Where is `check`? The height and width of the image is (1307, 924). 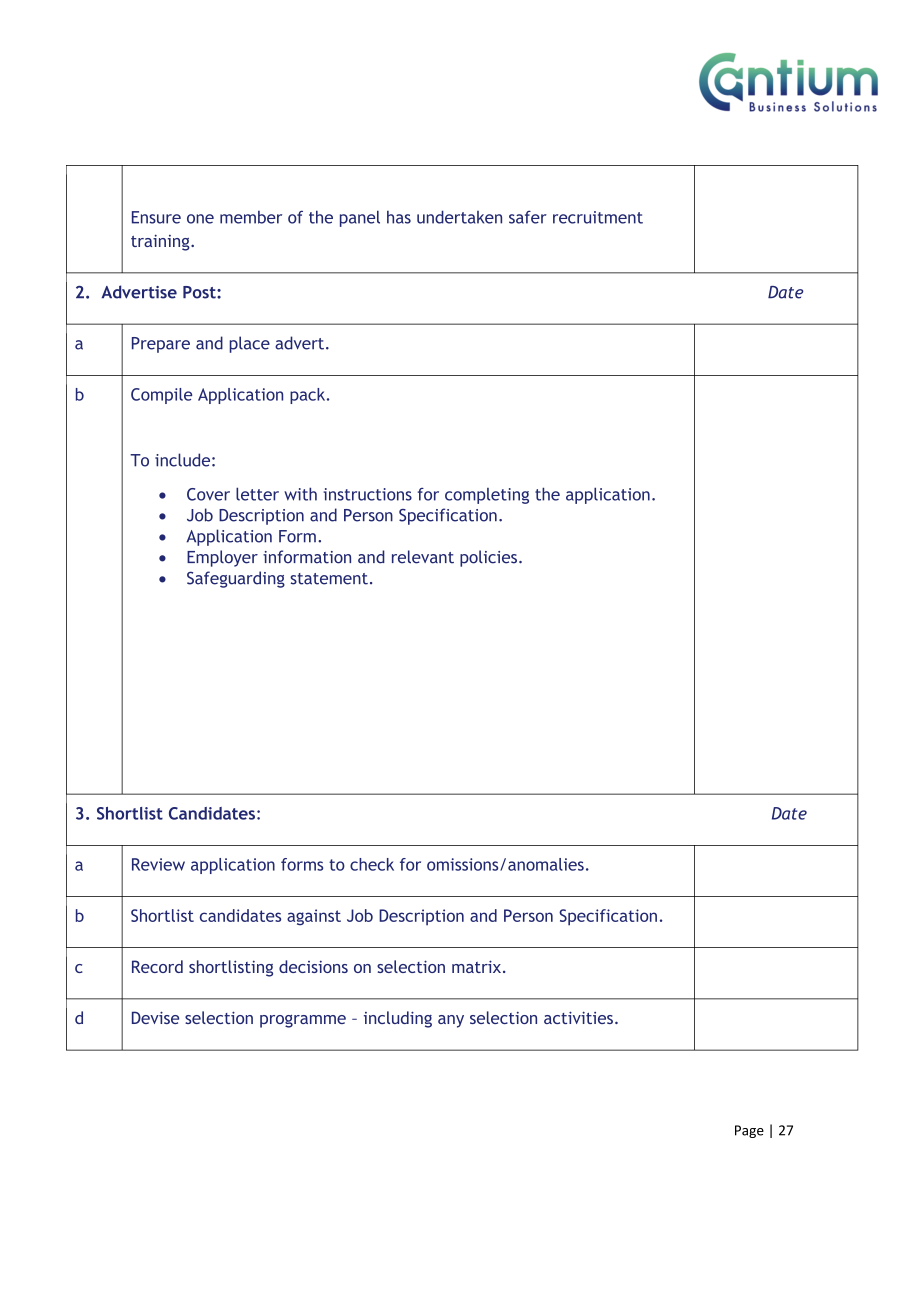
check is located at coordinates (372, 864).
